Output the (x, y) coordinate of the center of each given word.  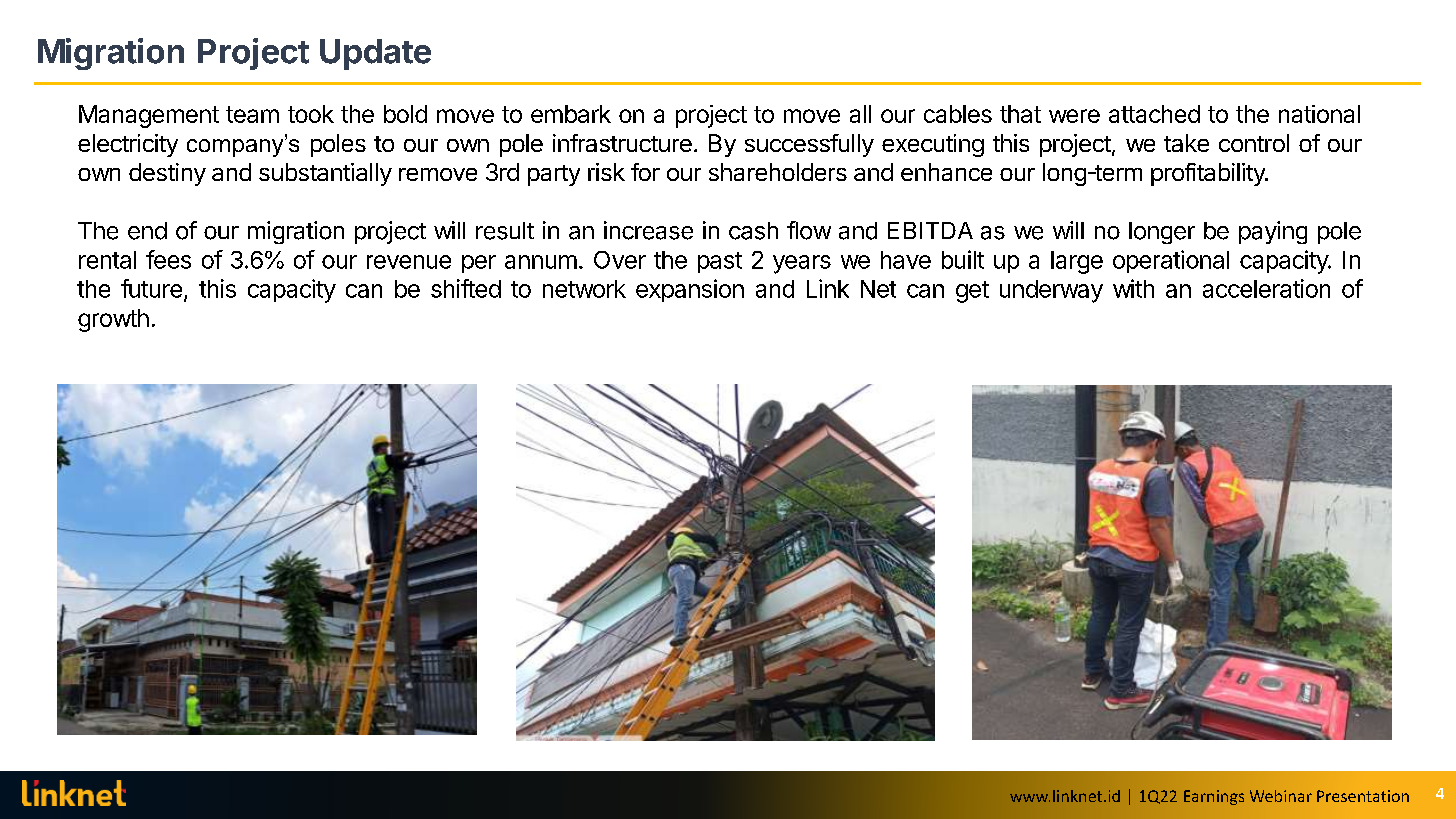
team (252, 114)
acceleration (1266, 288)
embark (571, 114)
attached (1154, 114)
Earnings (1214, 797)
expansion (690, 290)
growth (113, 320)
